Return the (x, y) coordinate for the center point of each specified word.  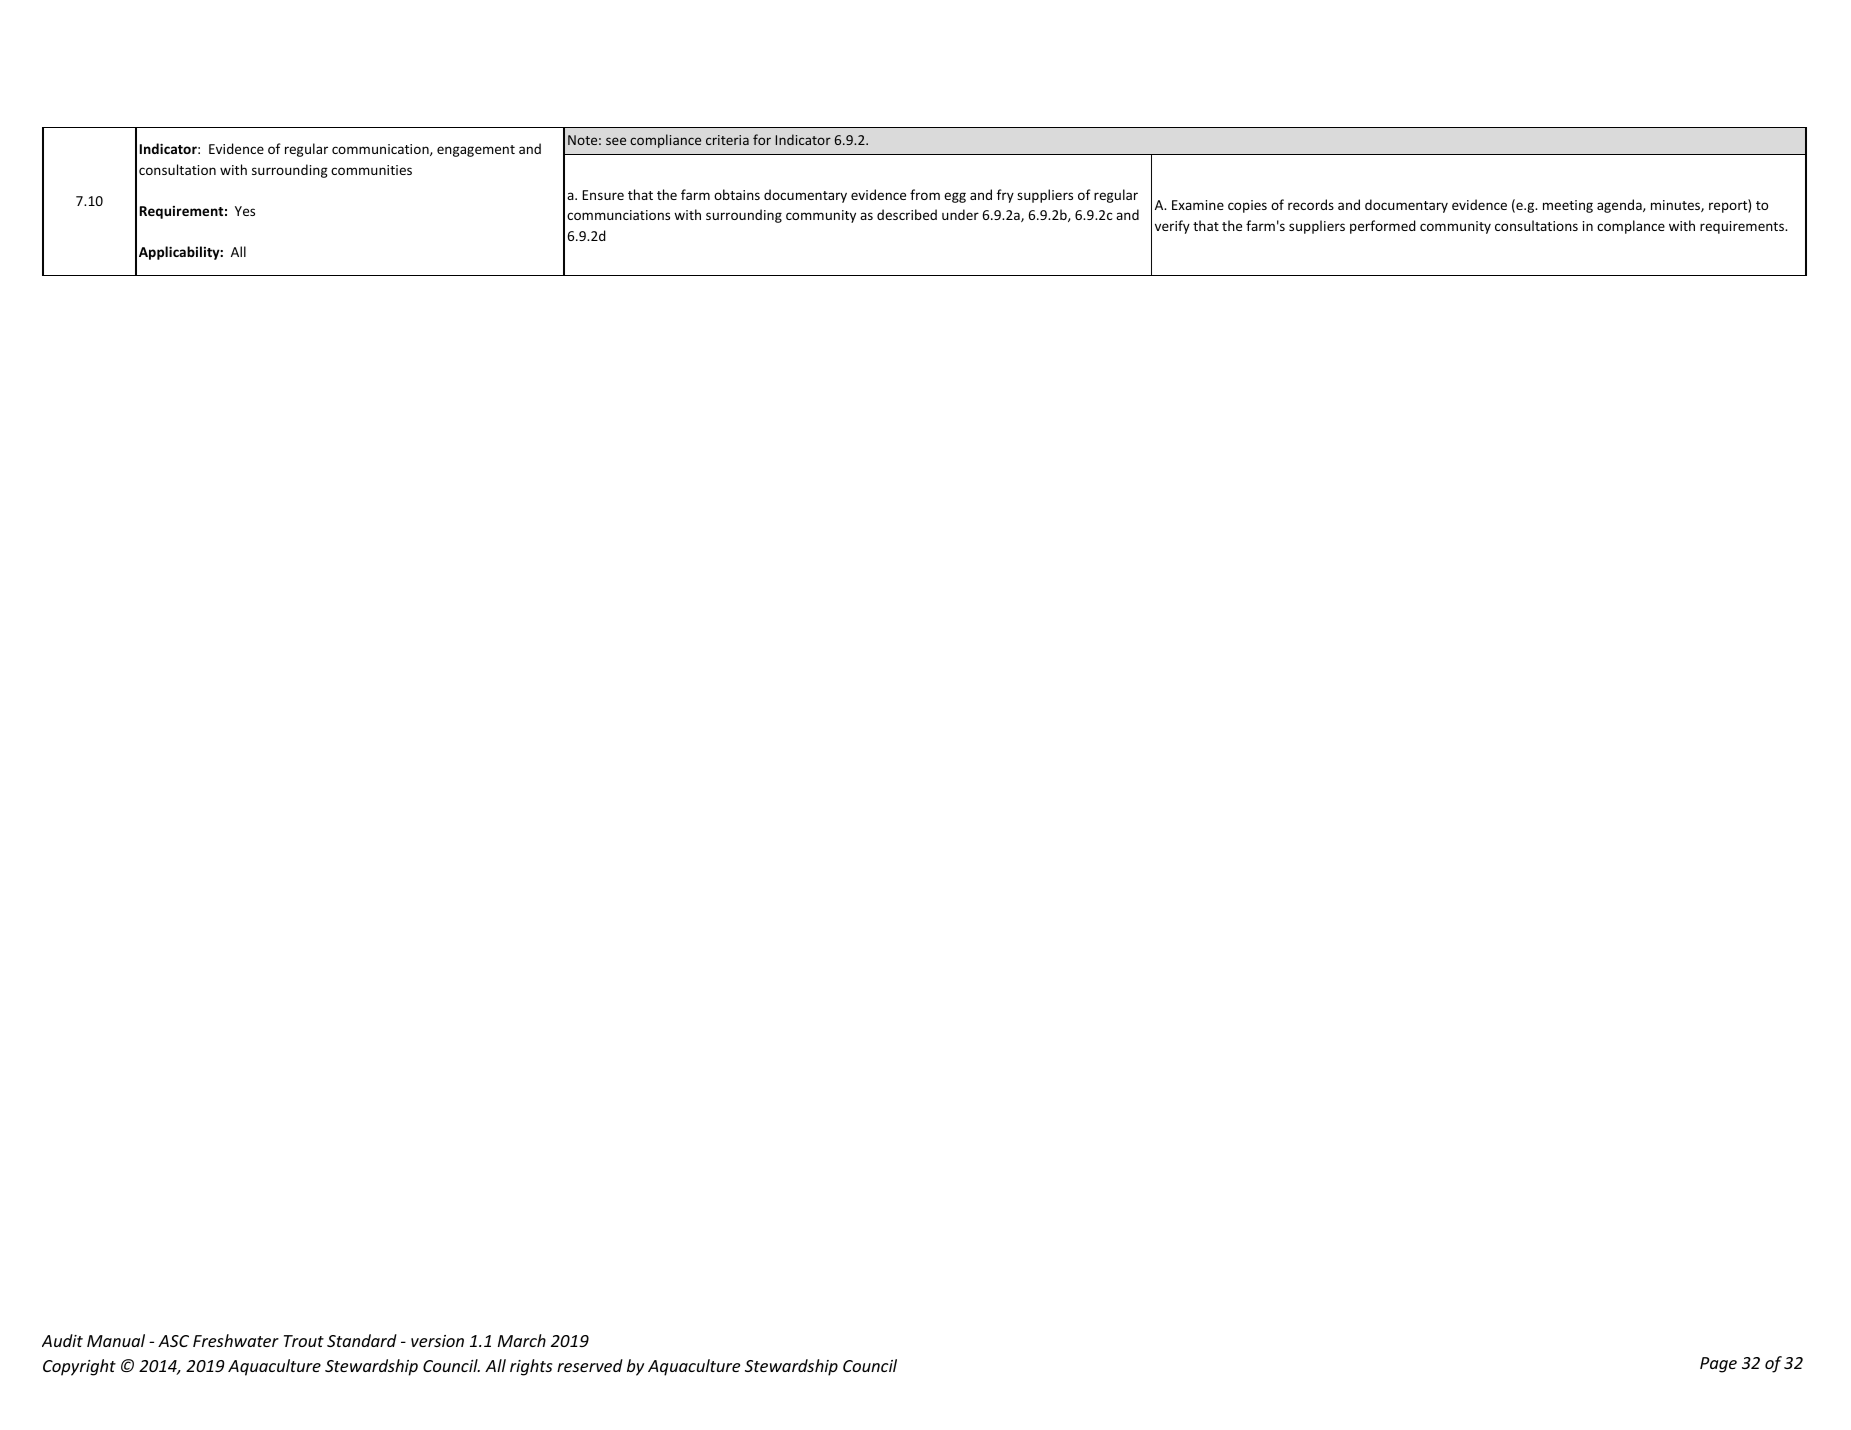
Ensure (603, 195)
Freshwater (236, 1340)
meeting (1568, 206)
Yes (245, 211)
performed (1383, 227)
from (925, 194)
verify (1172, 227)
